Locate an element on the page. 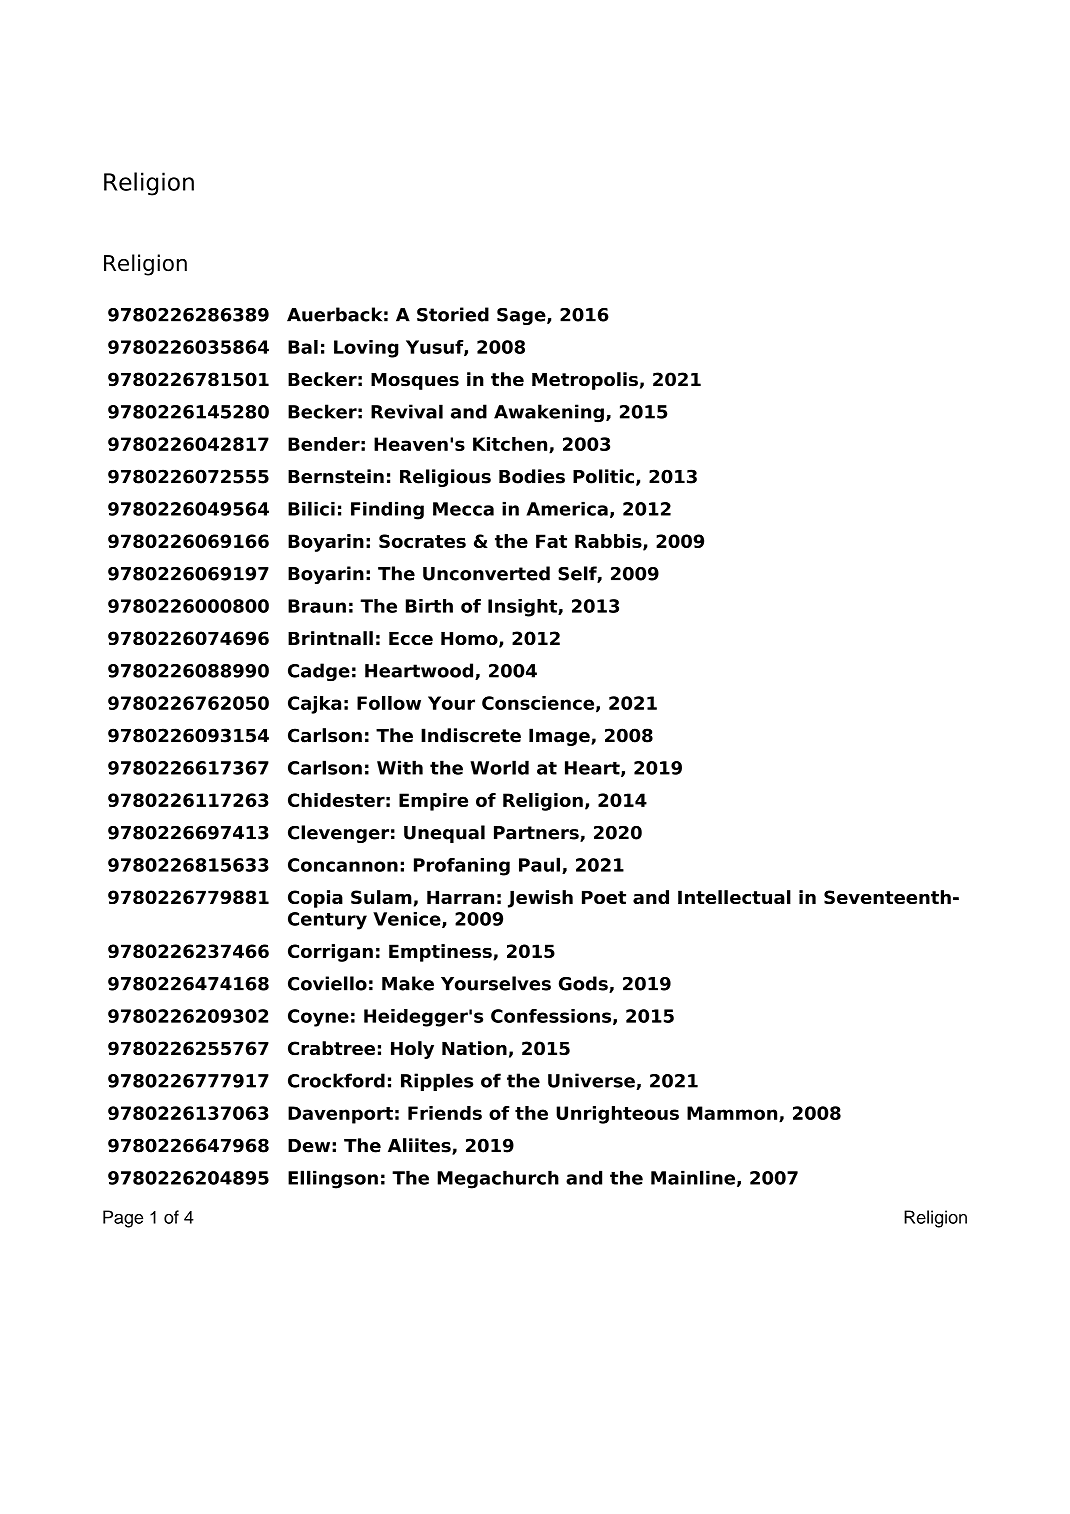  Poet is located at coordinates (604, 897).
